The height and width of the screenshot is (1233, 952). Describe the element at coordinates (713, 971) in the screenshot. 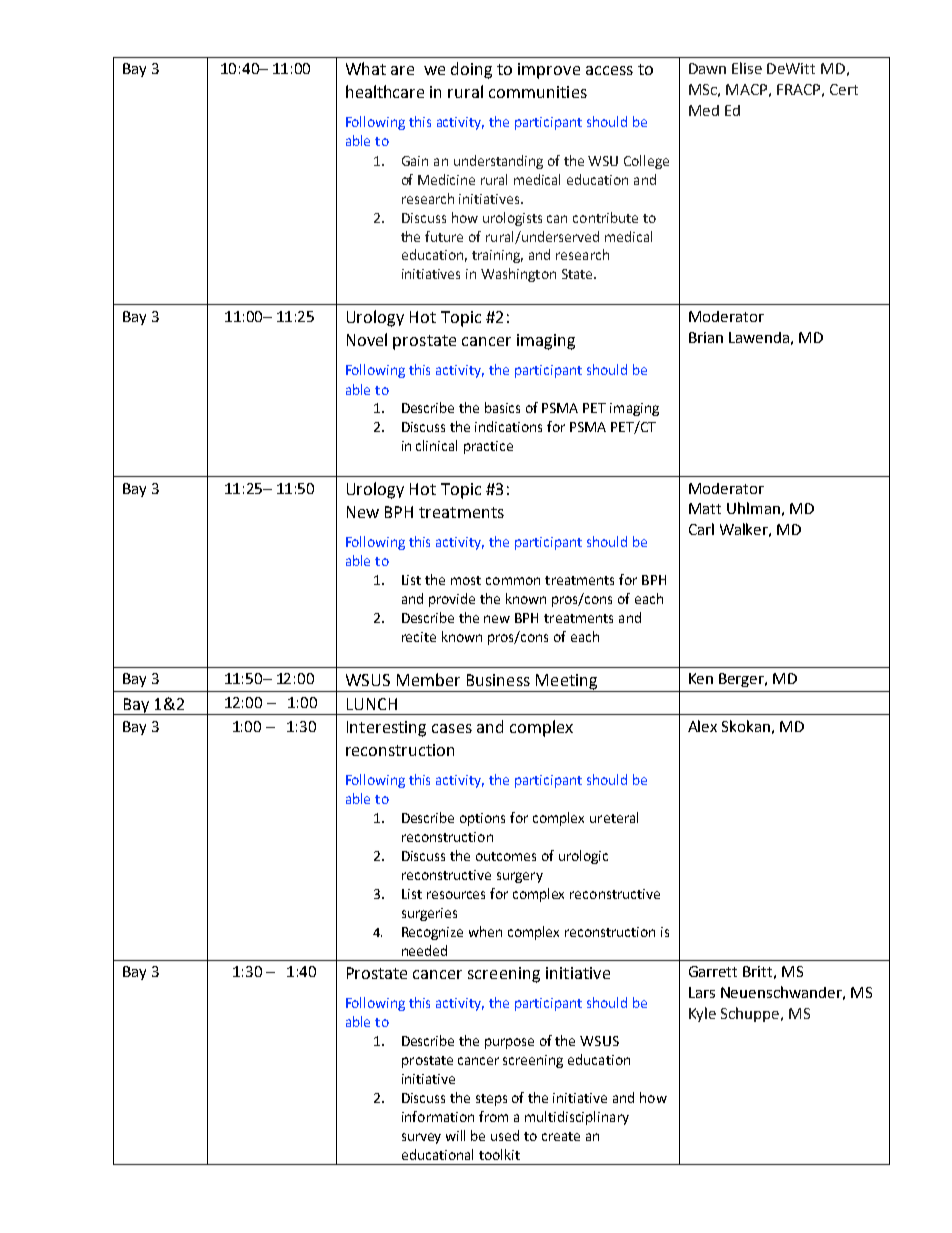

I see `Garrett` at that location.
